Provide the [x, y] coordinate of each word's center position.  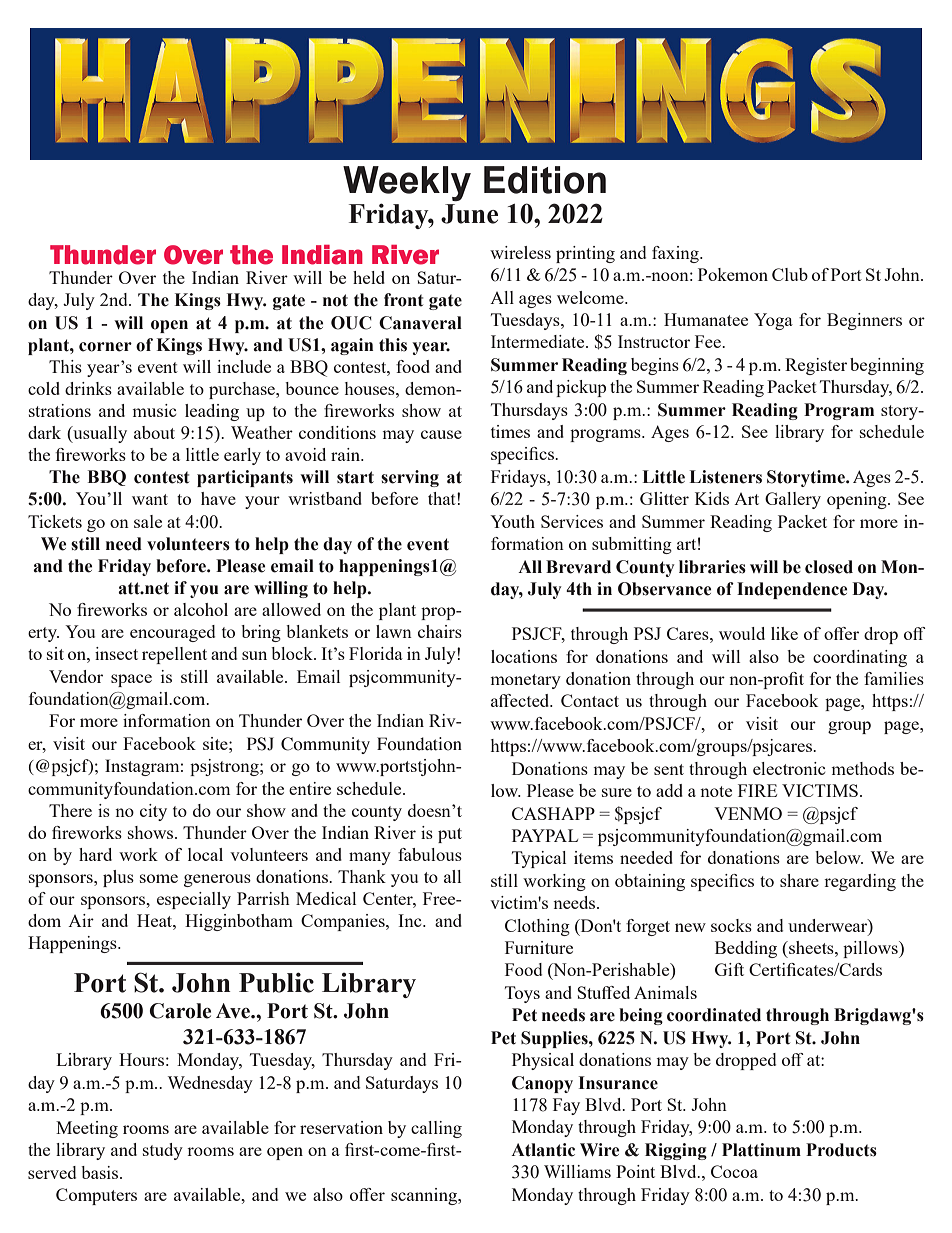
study [163, 1151]
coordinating [860, 658]
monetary [525, 681]
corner [105, 347]
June [469, 214]
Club [790, 274]
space [131, 680]
